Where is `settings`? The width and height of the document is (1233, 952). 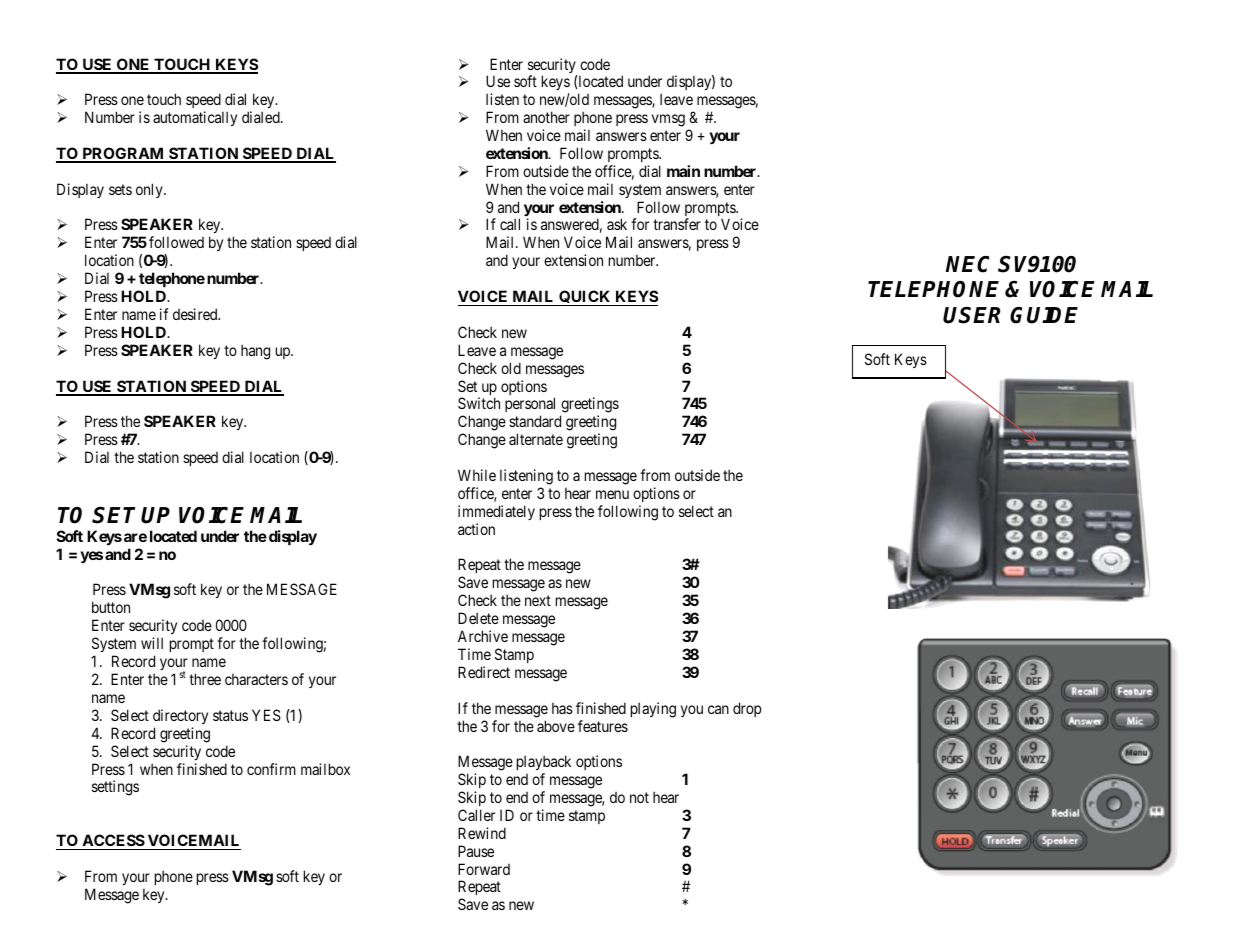 settings is located at coordinates (115, 788).
